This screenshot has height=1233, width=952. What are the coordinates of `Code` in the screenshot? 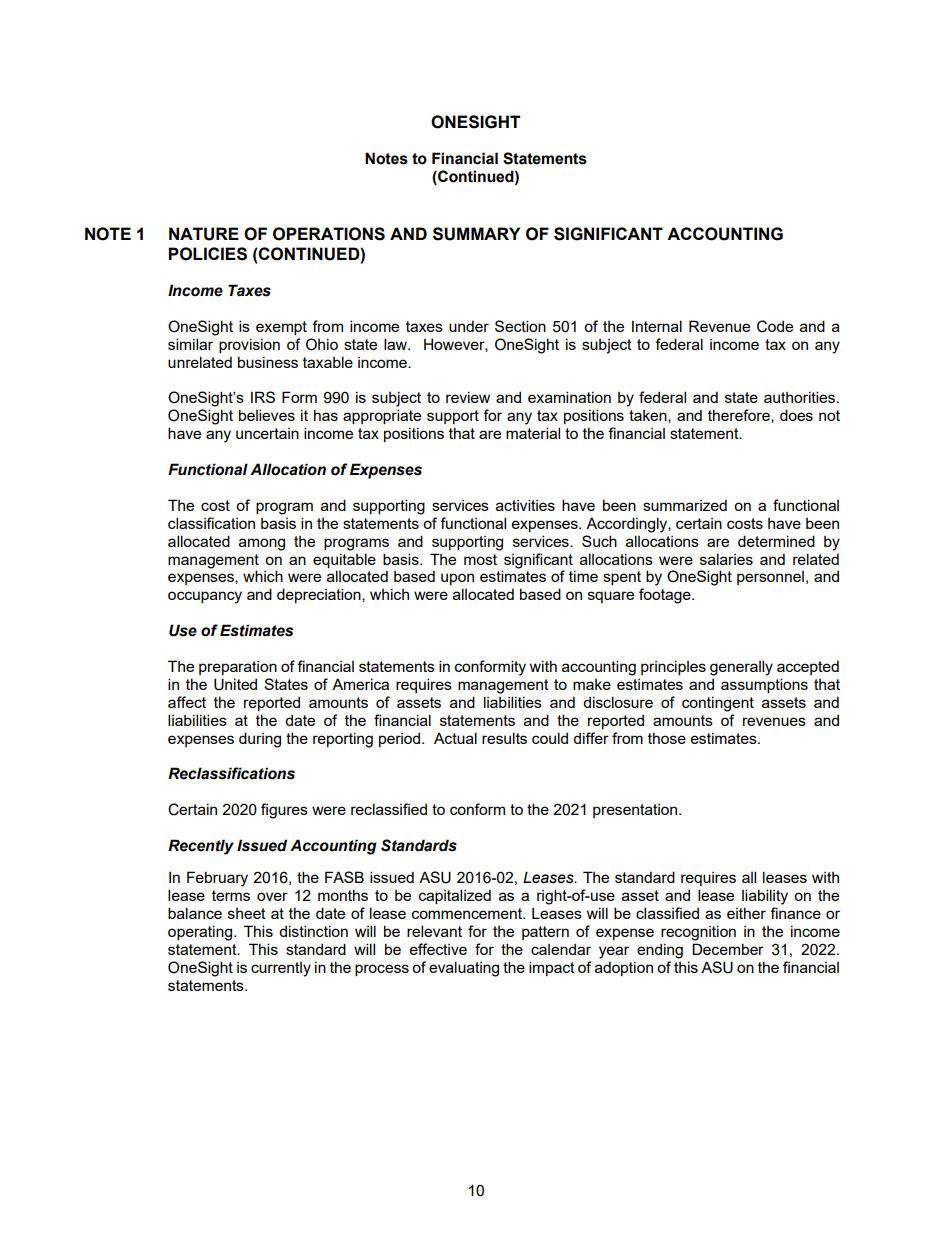 It's located at (775, 326).
